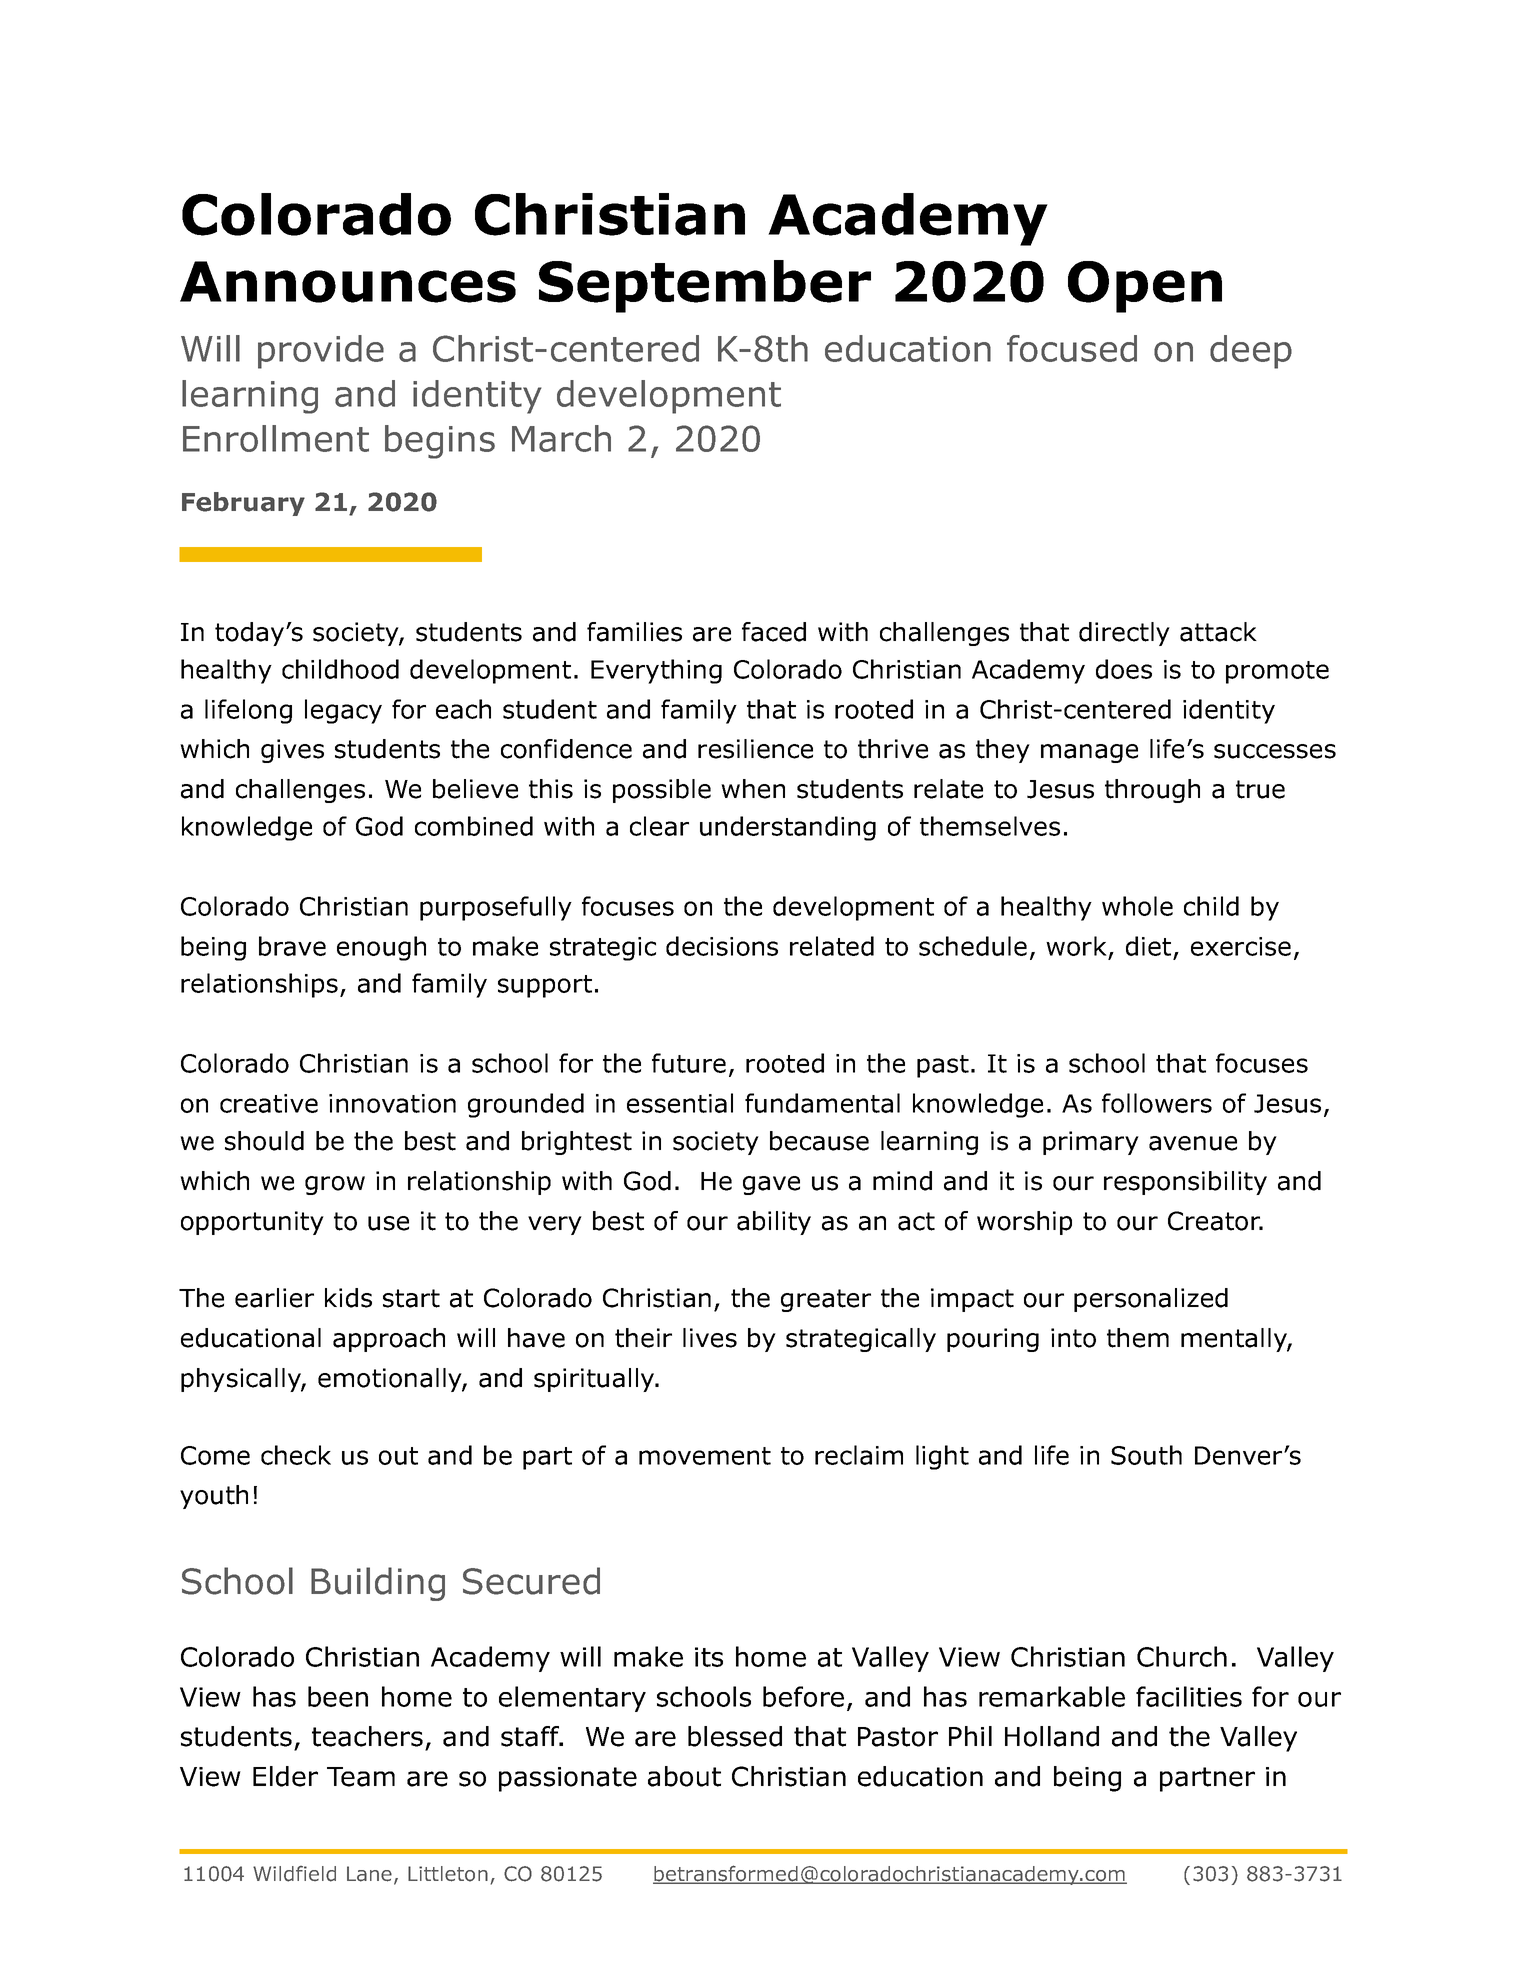 This page has width=1527, height=1976. What do you see at coordinates (710, 1338) in the page?
I see `lives` at bounding box center [710, 1338].
